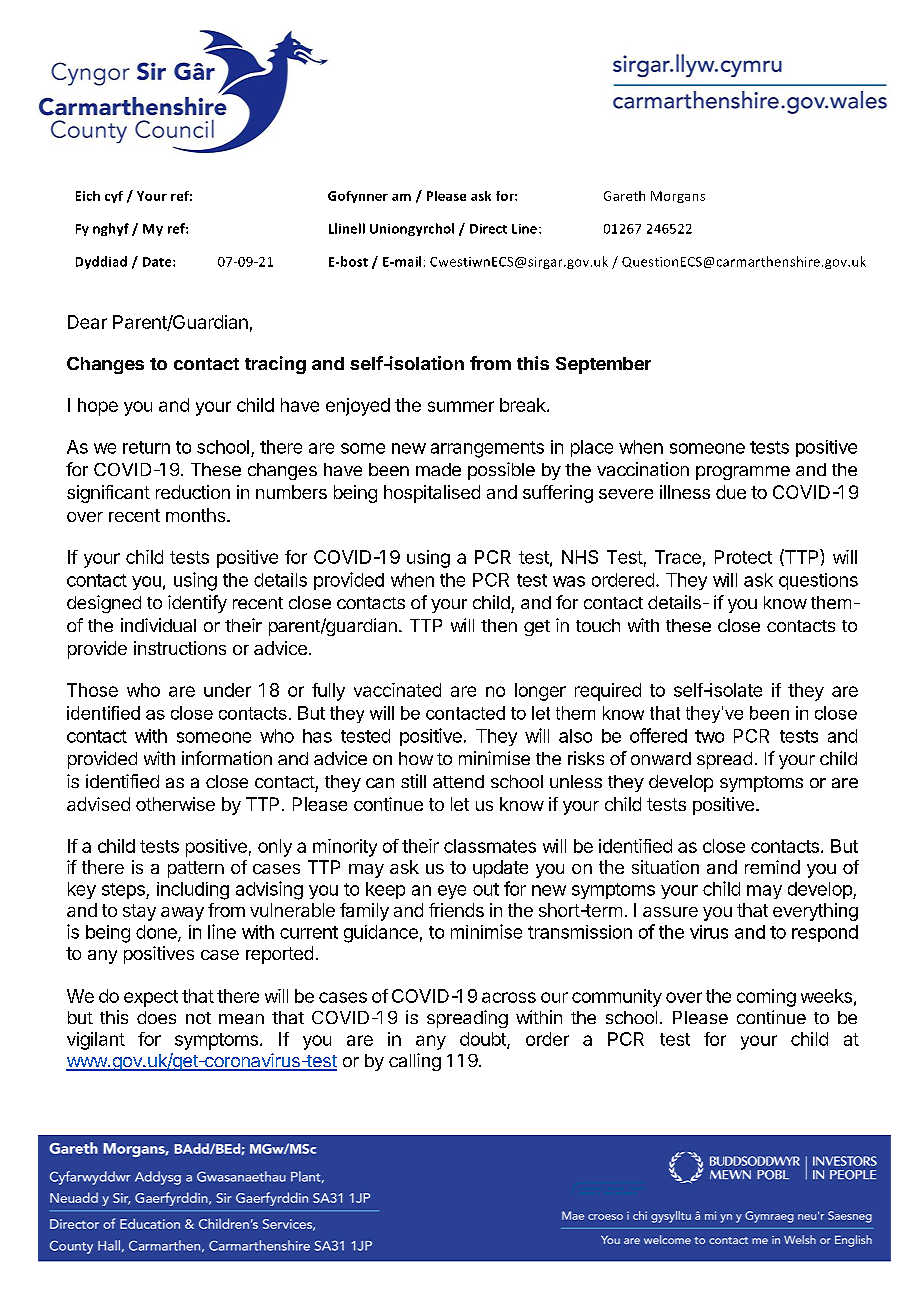 This document has height=1309, width=924. What do you see at coordinates (488, 229) in the document?
I see `Direct` at bounding box center [488, 229].
